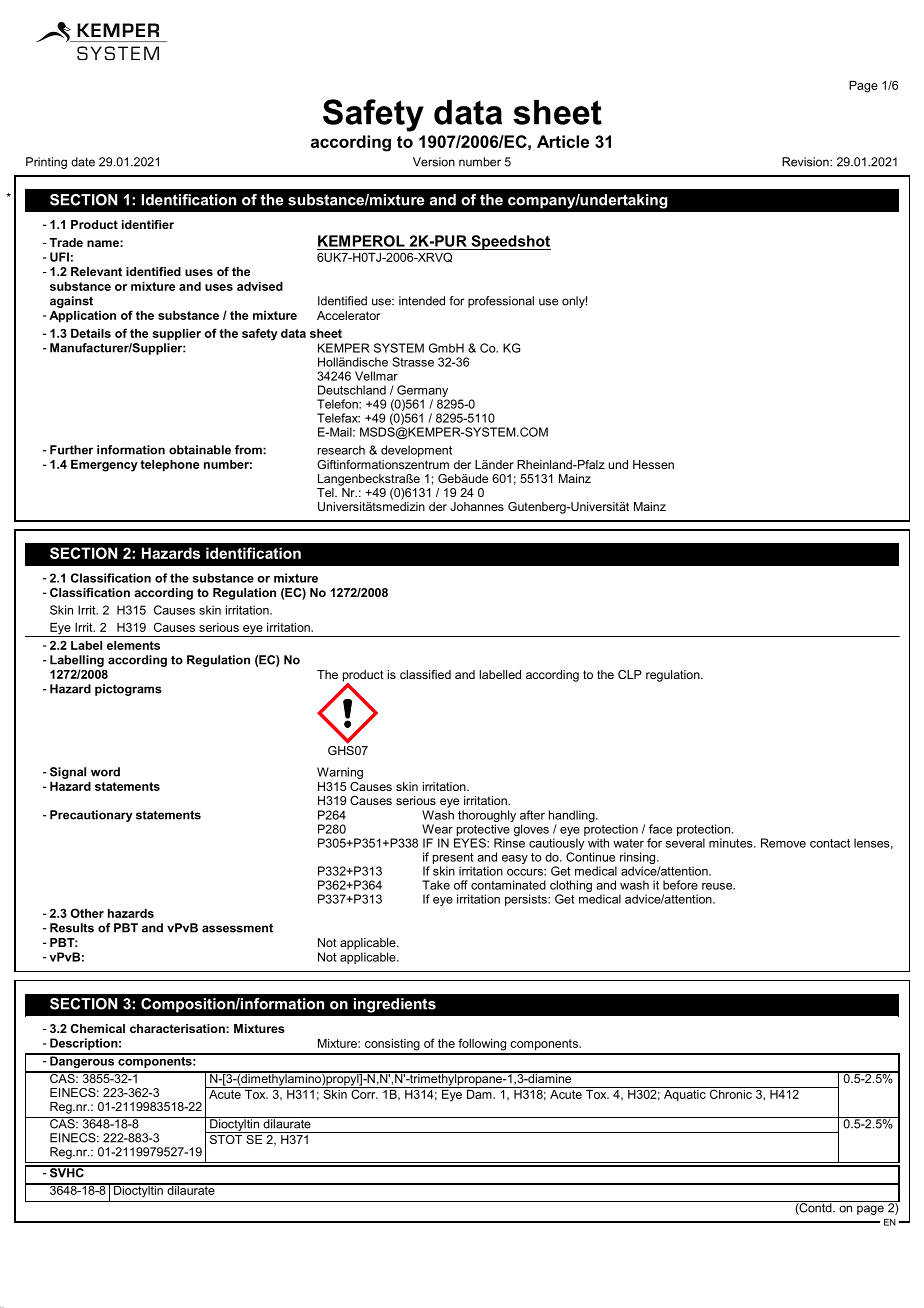 Image resolution: width=924 pixels, height=1308 pixels. Describe the element at coordinates (434, 162) in the image. I see `Version` at that location.
